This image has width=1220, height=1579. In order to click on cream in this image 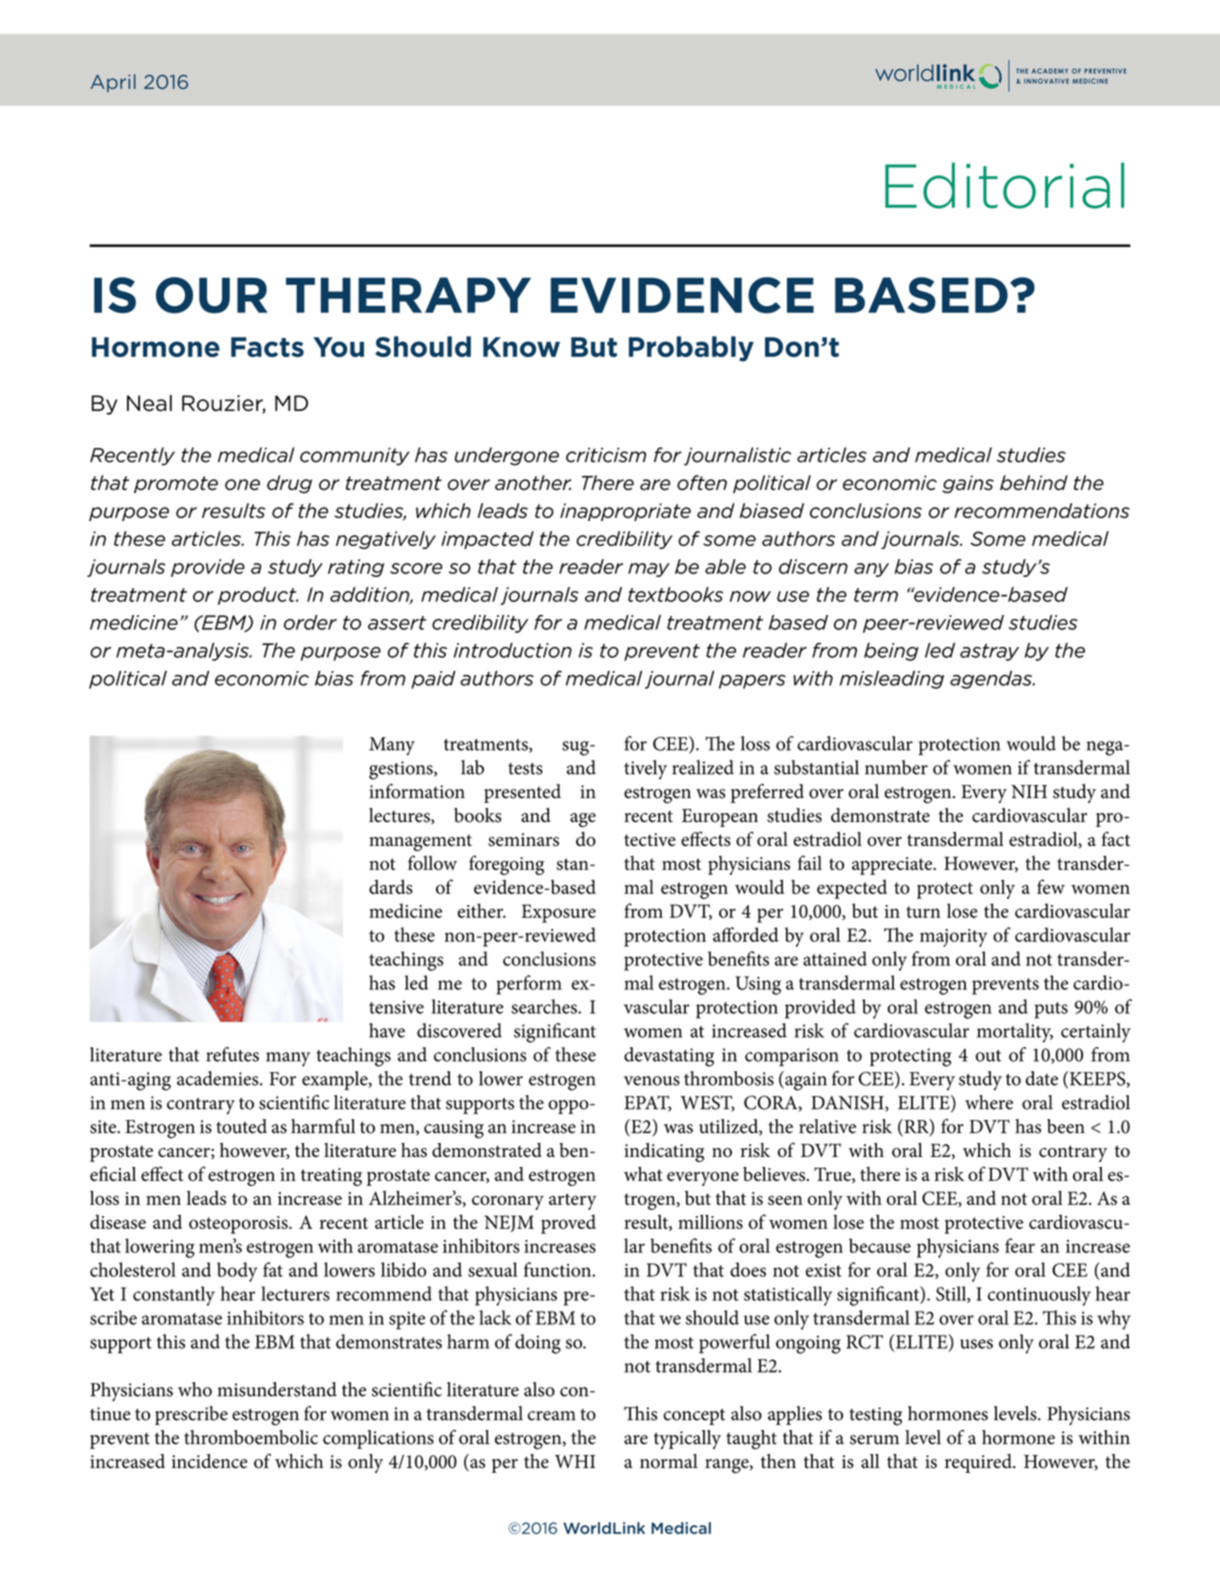, I will do `click(552, 1416)`.
